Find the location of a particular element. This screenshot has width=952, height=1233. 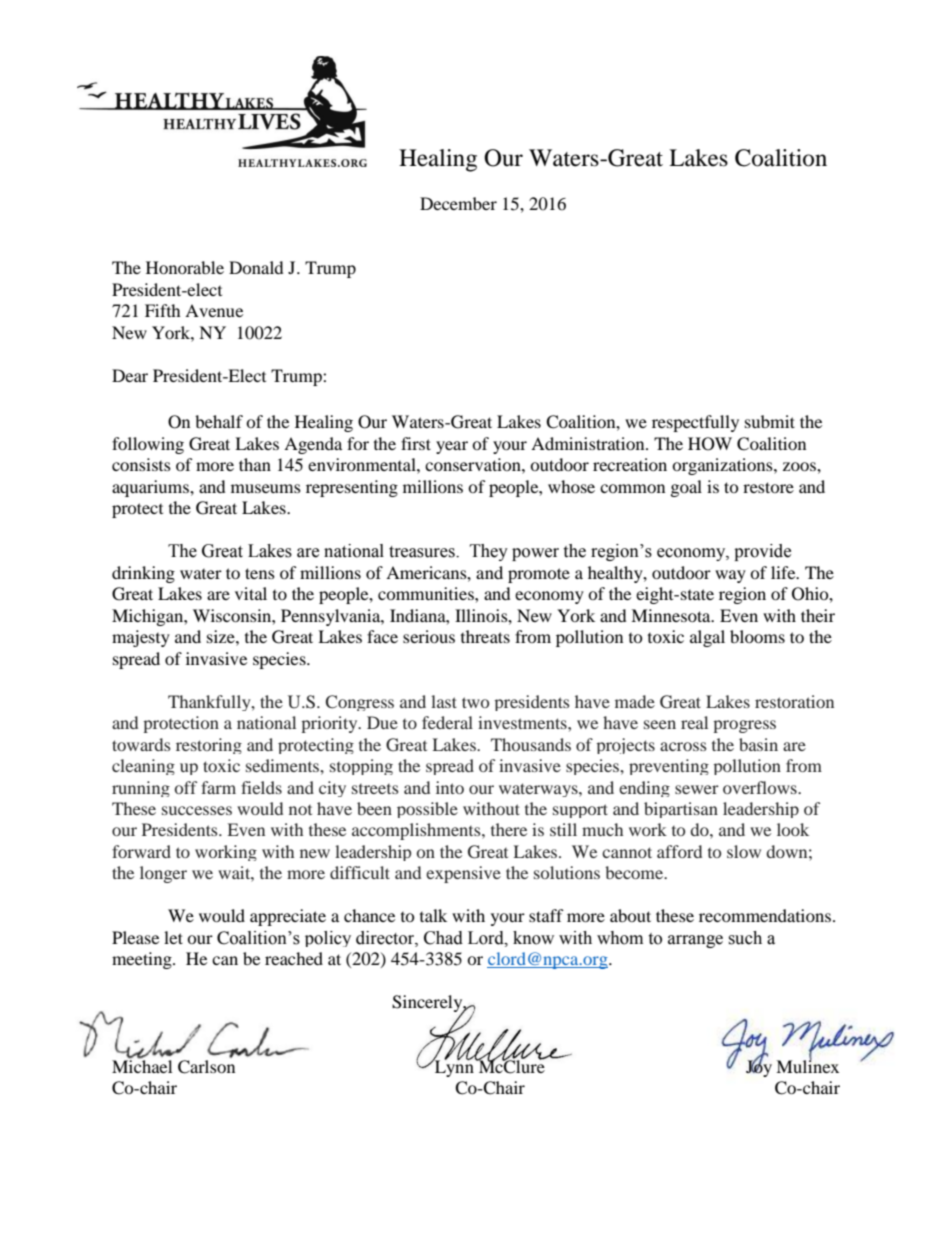

Lynn is located at coordinates (454, 1067).
